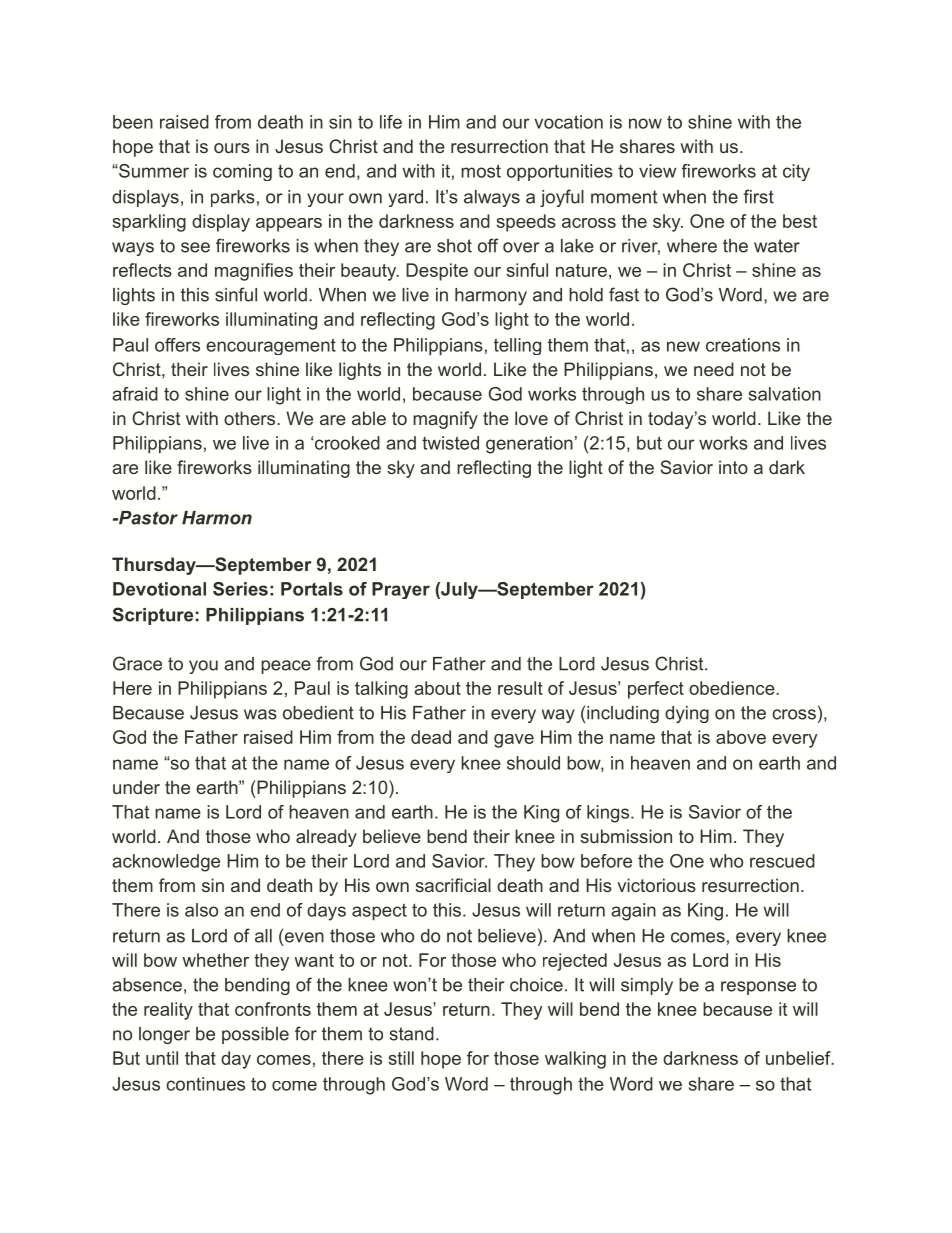  Describe the element at coordinates (657, 171) in the document. I see `view` at that location.
